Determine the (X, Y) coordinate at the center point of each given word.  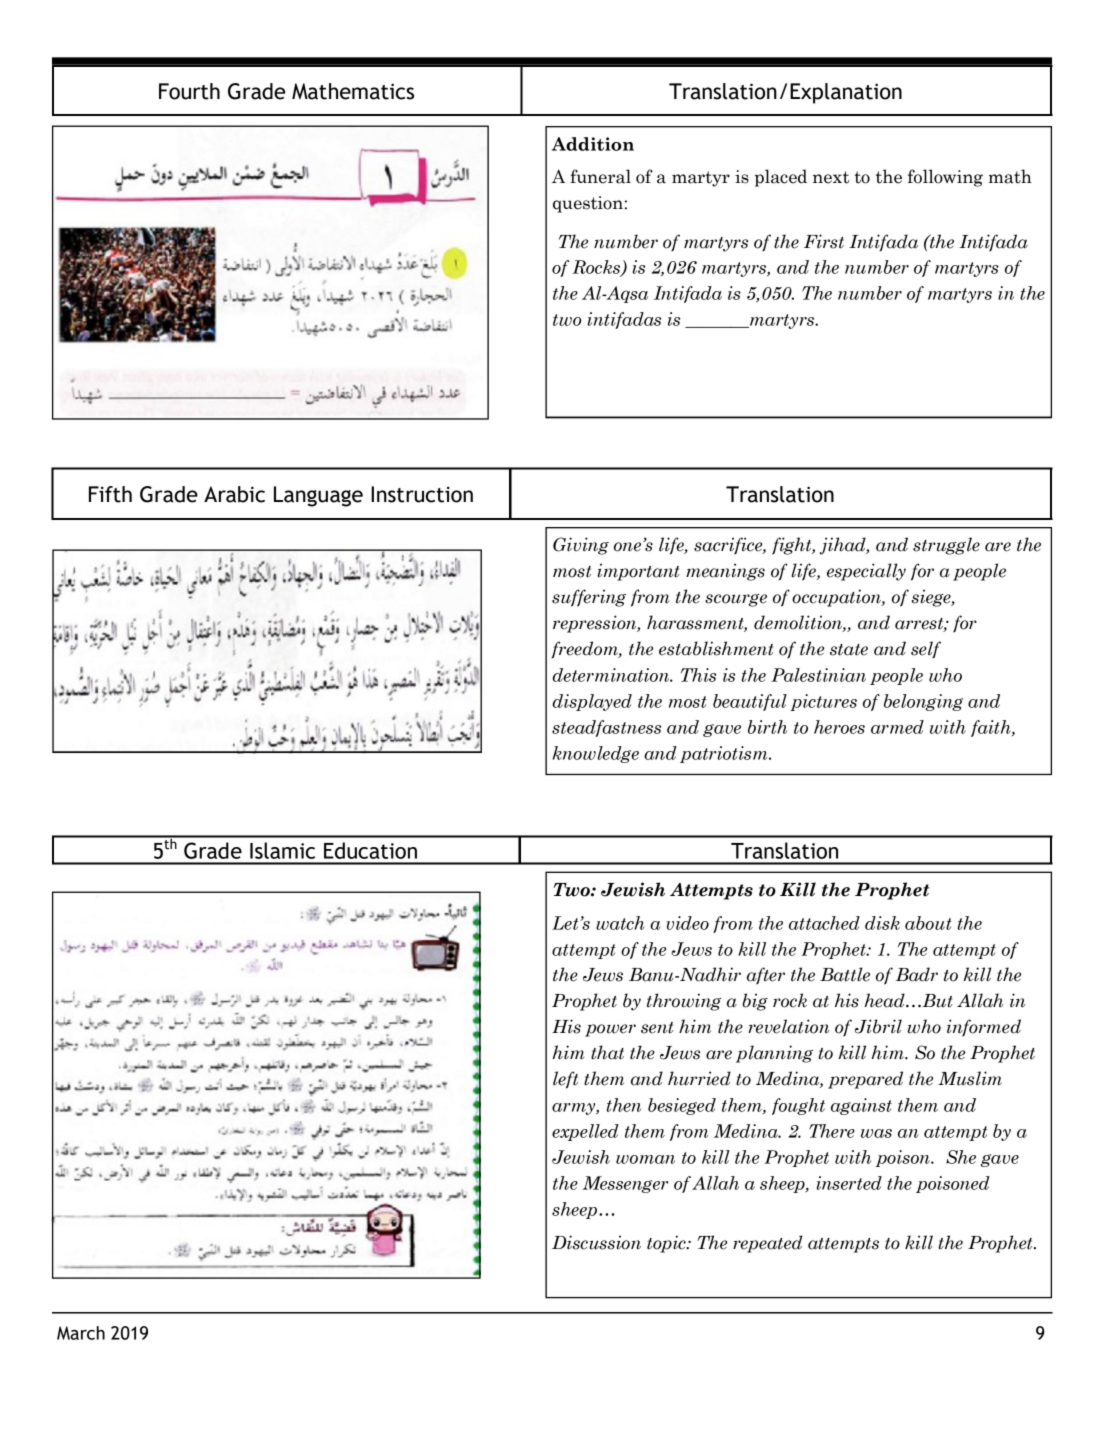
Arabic (234, 494)
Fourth (189, 91)
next (831, 177)
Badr (917, 974)
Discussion (596, 1242)
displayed (592, 702)
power (610, 1030)
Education (370, 850)
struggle (946, 546)
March (81, 1333)
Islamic (282, 850)
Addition (593, 144)
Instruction (422, 494)
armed (897, 727)
